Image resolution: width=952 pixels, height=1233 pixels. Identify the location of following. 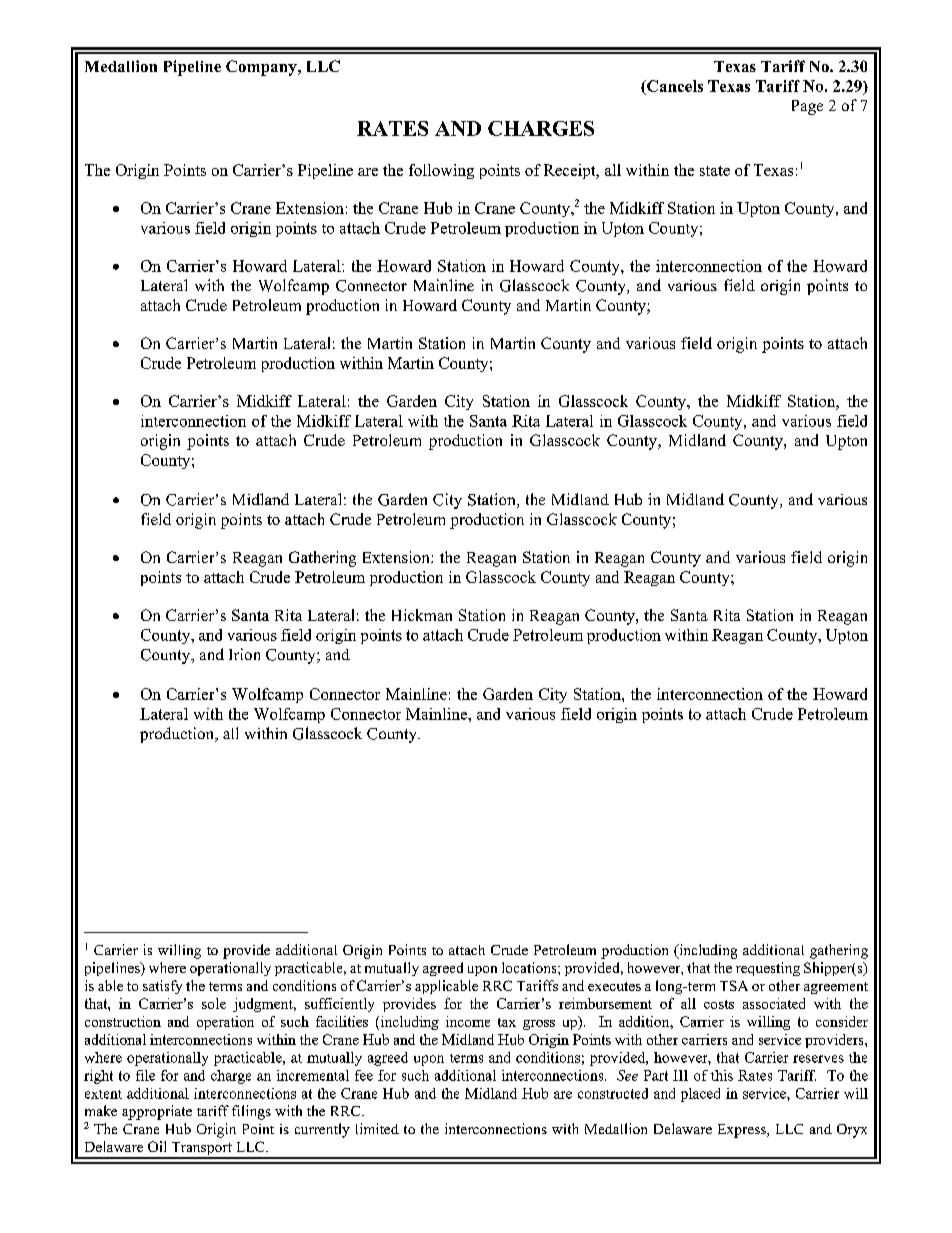
(441, 171).
